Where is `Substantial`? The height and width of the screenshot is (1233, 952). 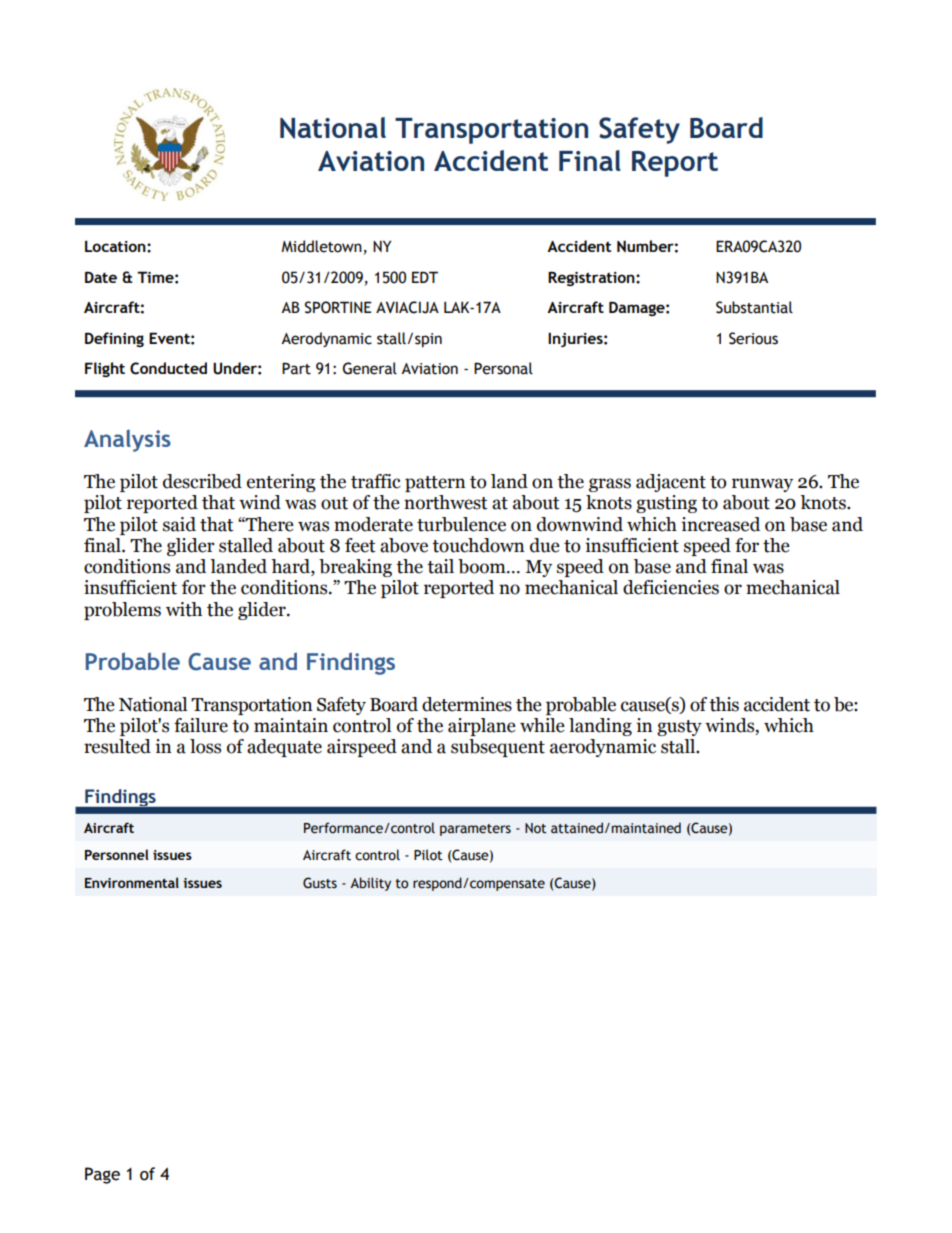 Substantial is located at coordinates (754, 307).
